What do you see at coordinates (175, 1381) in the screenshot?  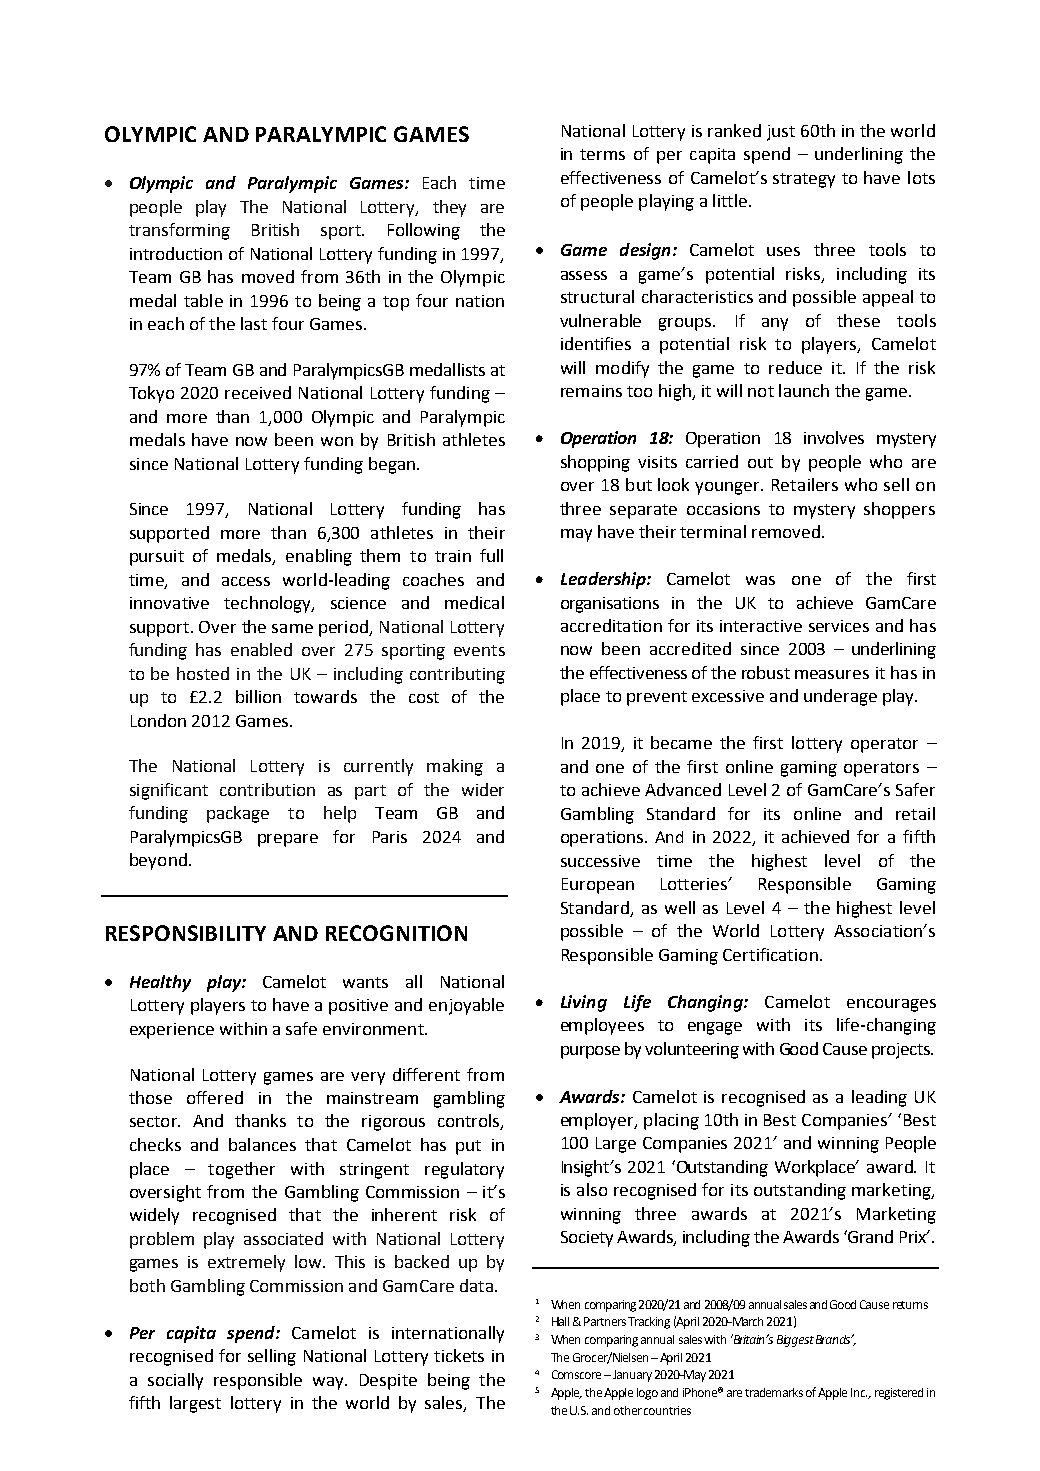 I see `socially` at bounding box center [175, 1381].
